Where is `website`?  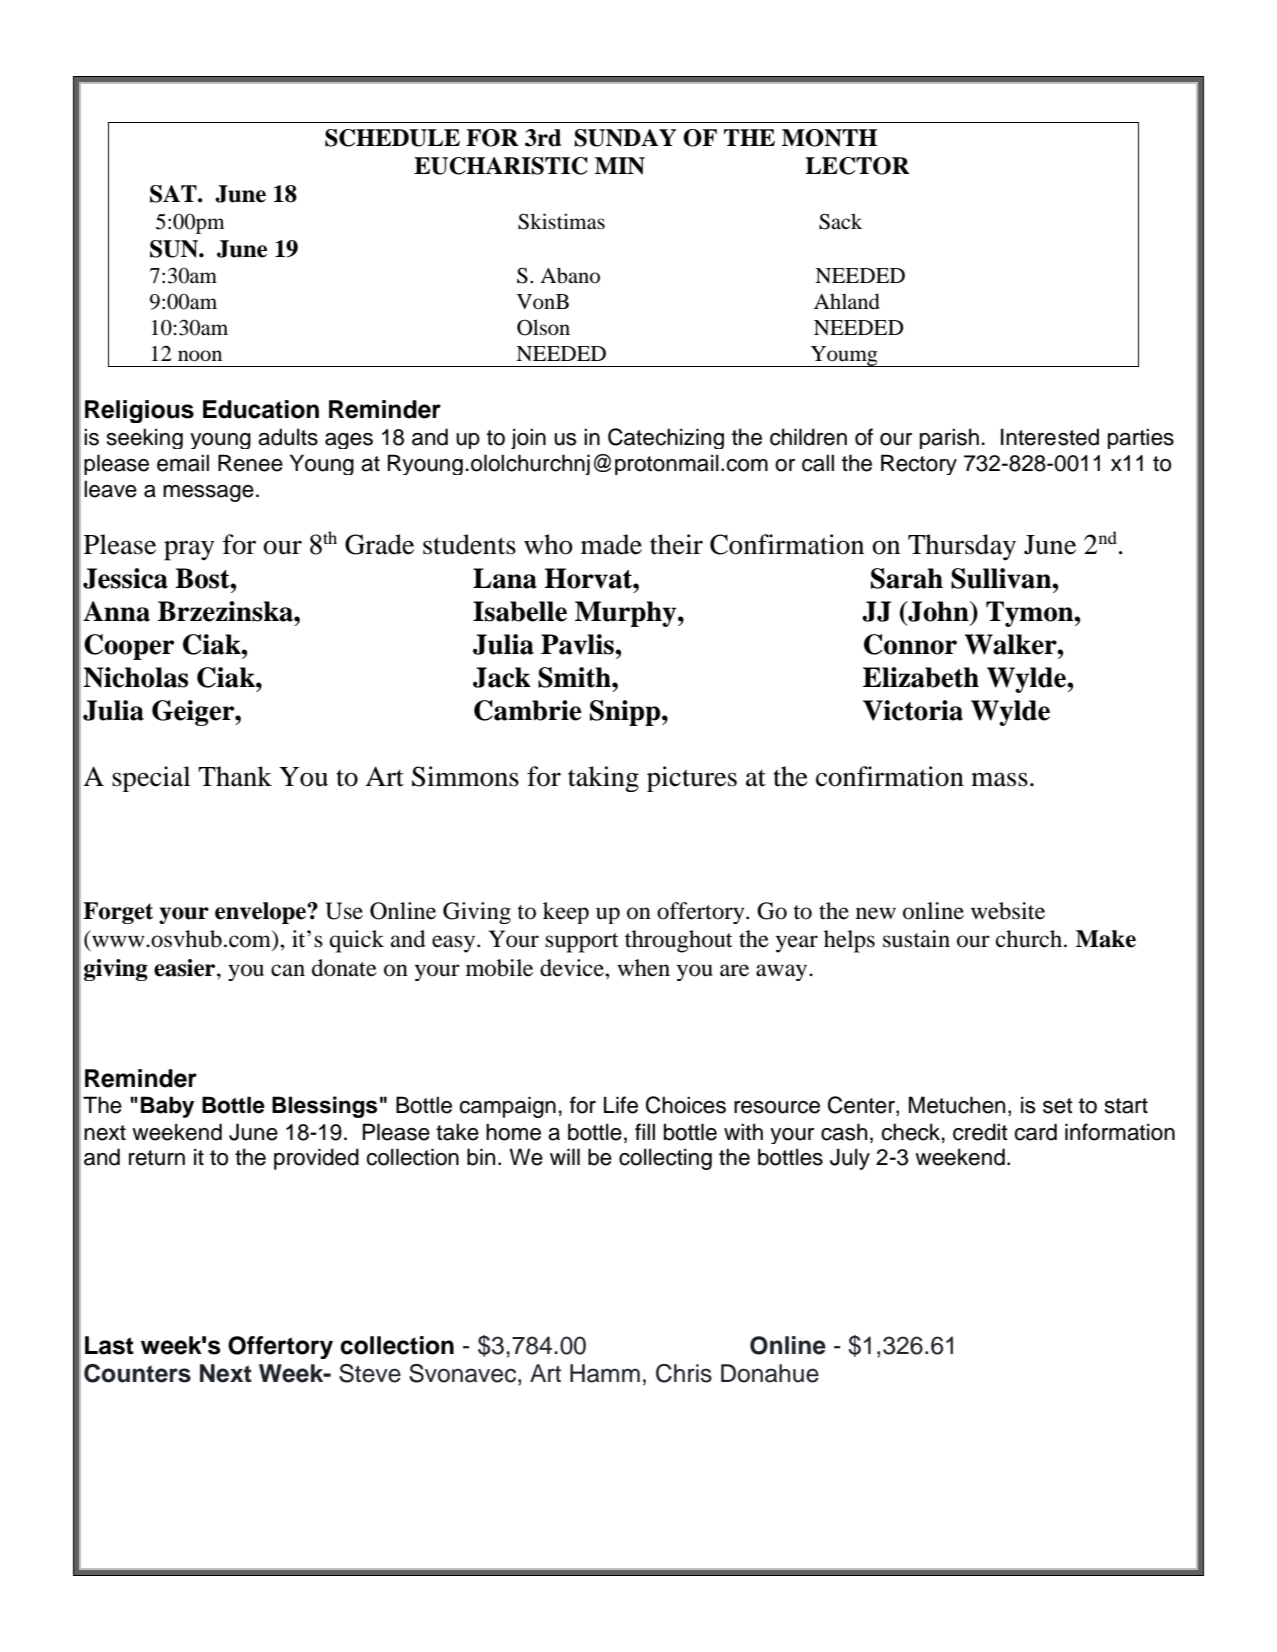
website is located at coordinates (1008, 911).
